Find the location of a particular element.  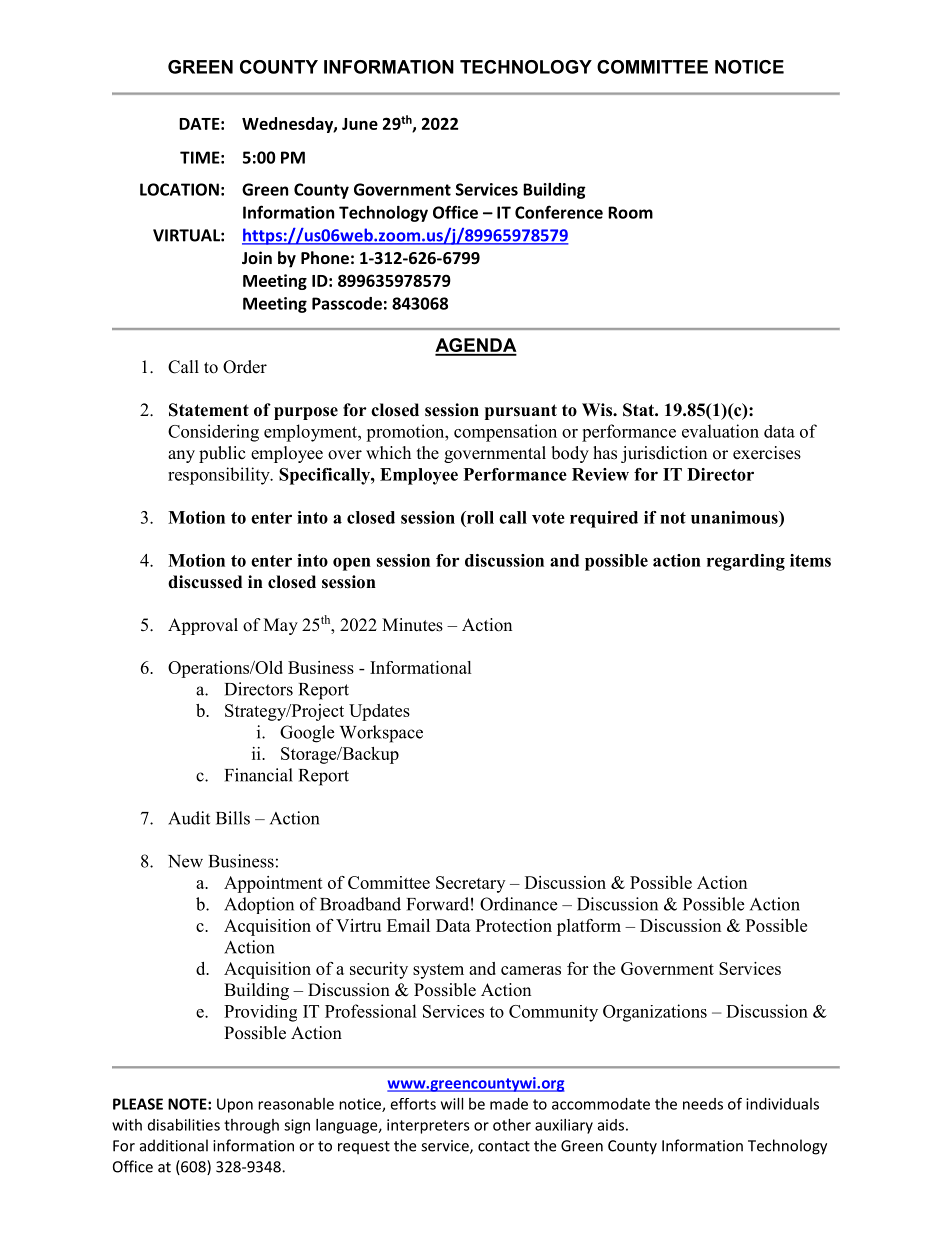

regarding is located at coordinates (746, 562).
